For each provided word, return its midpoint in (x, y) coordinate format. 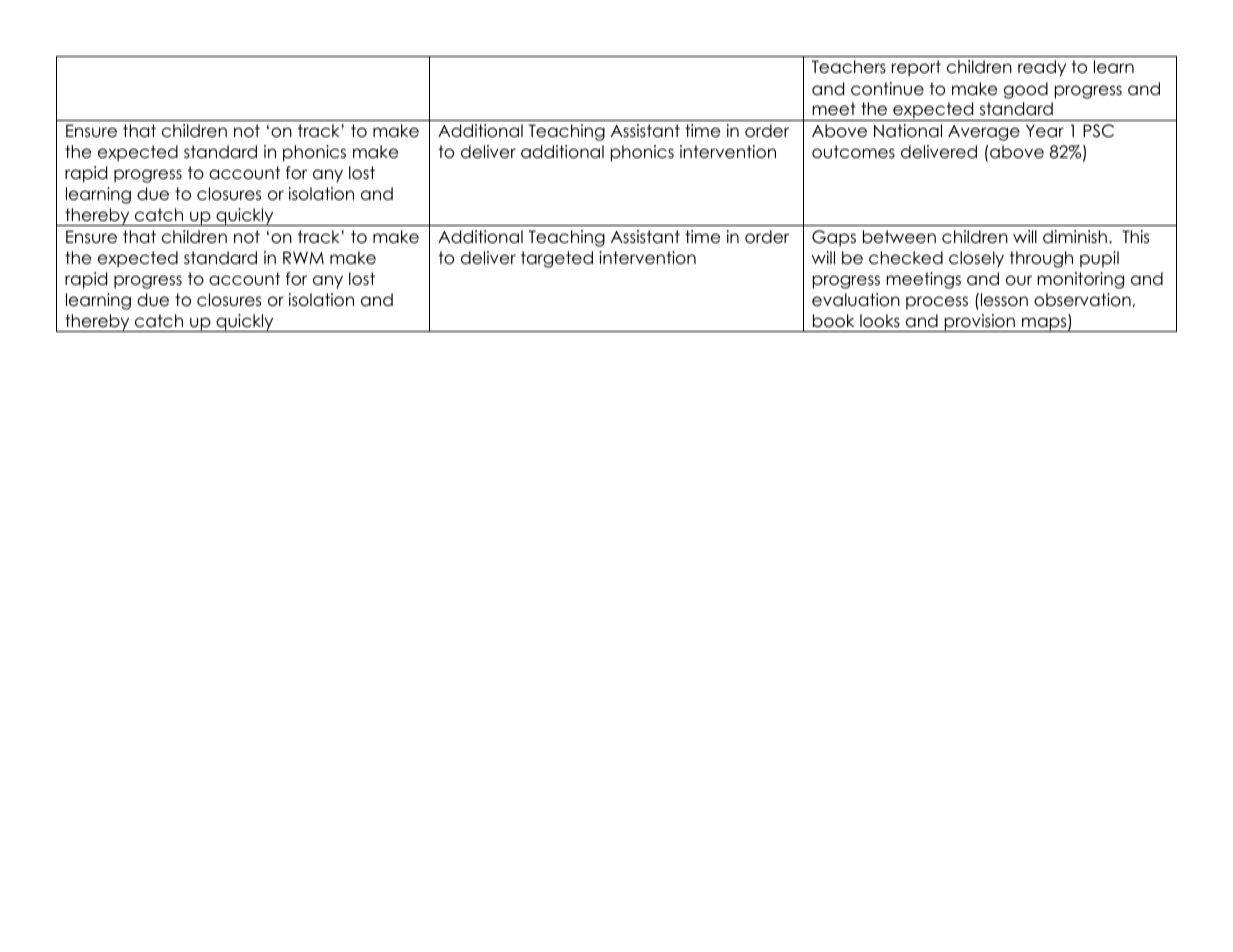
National (908, 131)
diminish (1075, 237)
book (833, 321)
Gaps (834, 238)
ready (1042, 68)
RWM (303, 257)
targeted (557, 259)
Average (984, 133)
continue (887, 89)
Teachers (849, 67)
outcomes (853, 152)
